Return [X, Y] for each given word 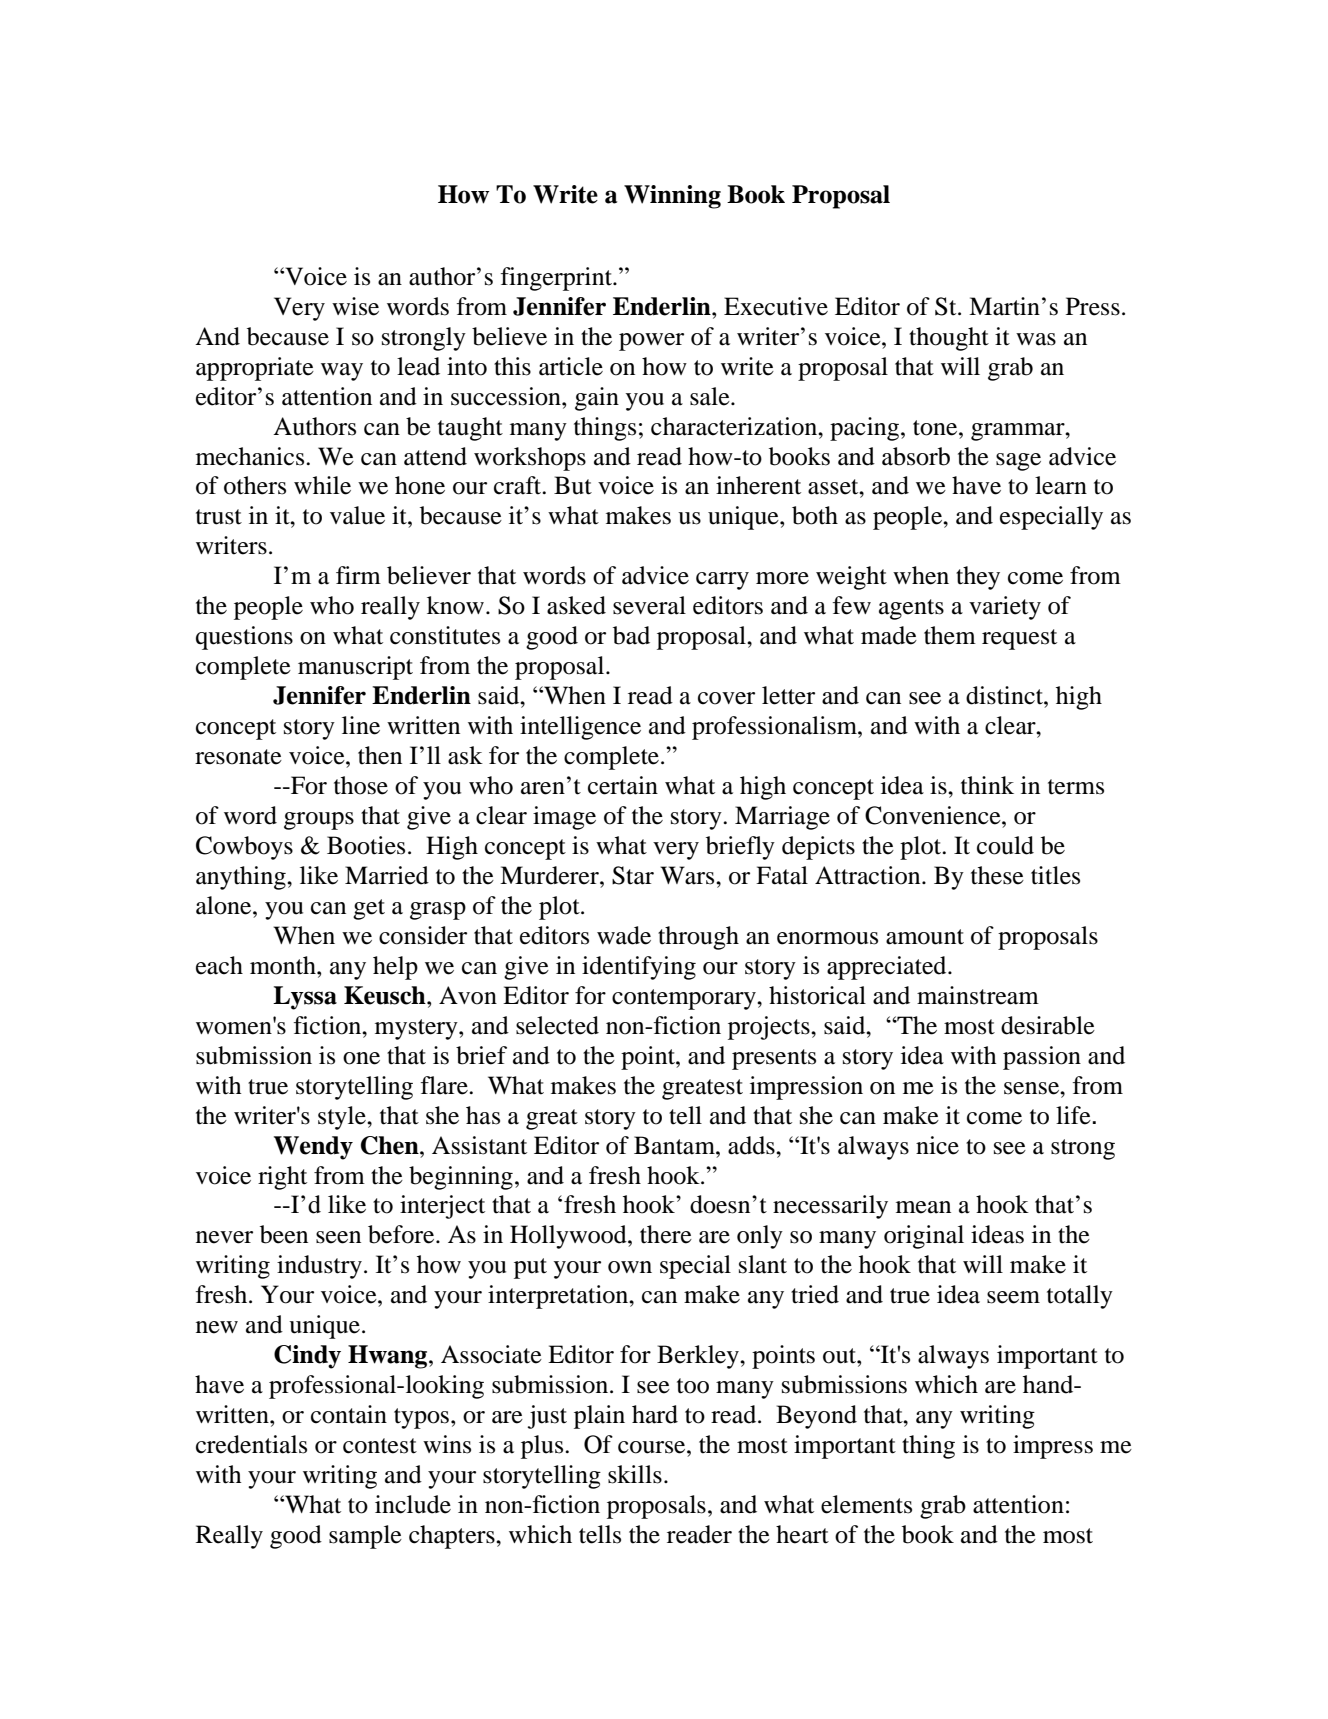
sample [365, 1537]
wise [355, 306]
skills [635, 1474]
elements [866, 1504]
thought [949, 339]
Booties [366, 845]
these [997, 875]
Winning [672, 197]
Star [633, 875]
